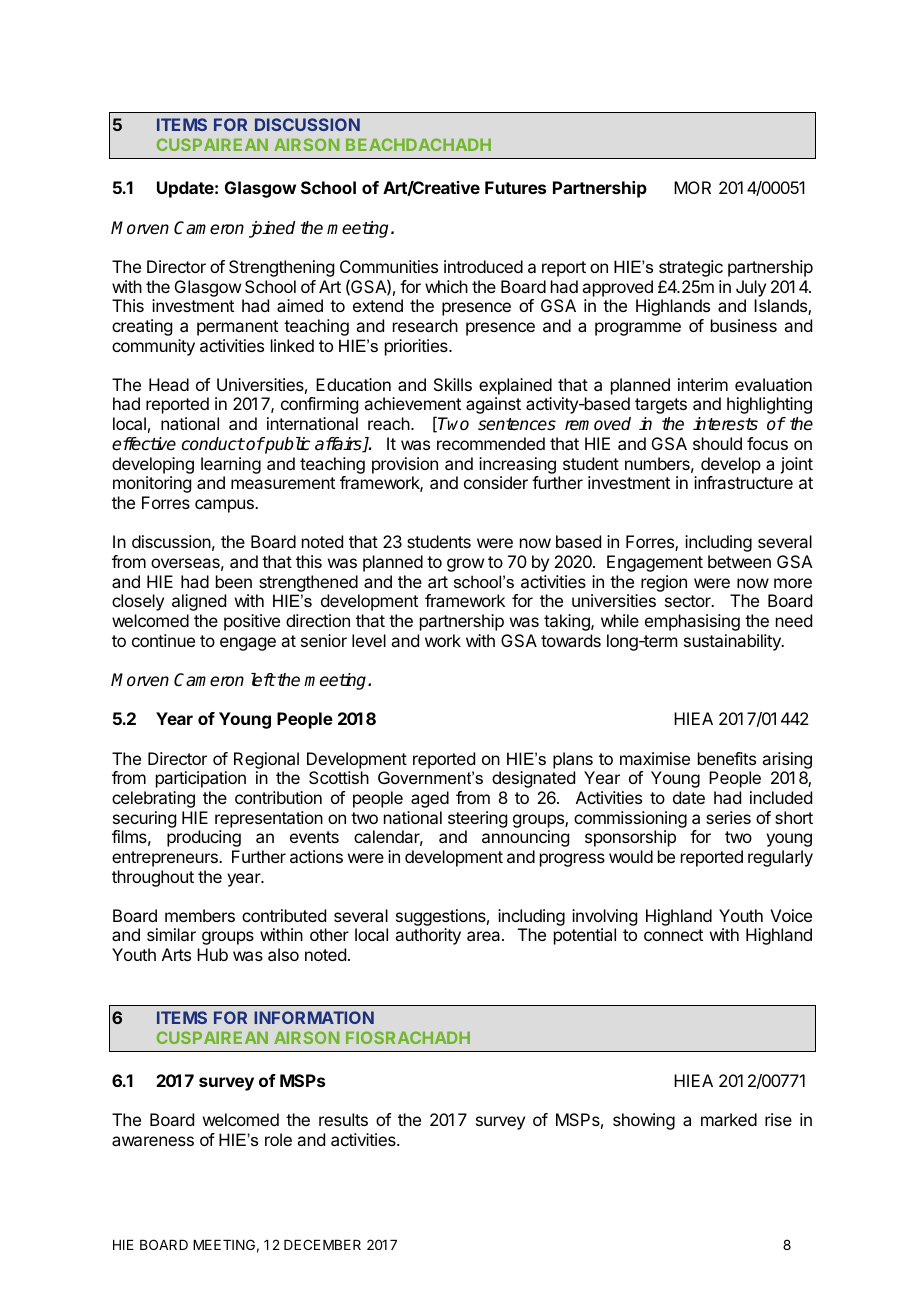  I want to click on area, so click(485, 936).
